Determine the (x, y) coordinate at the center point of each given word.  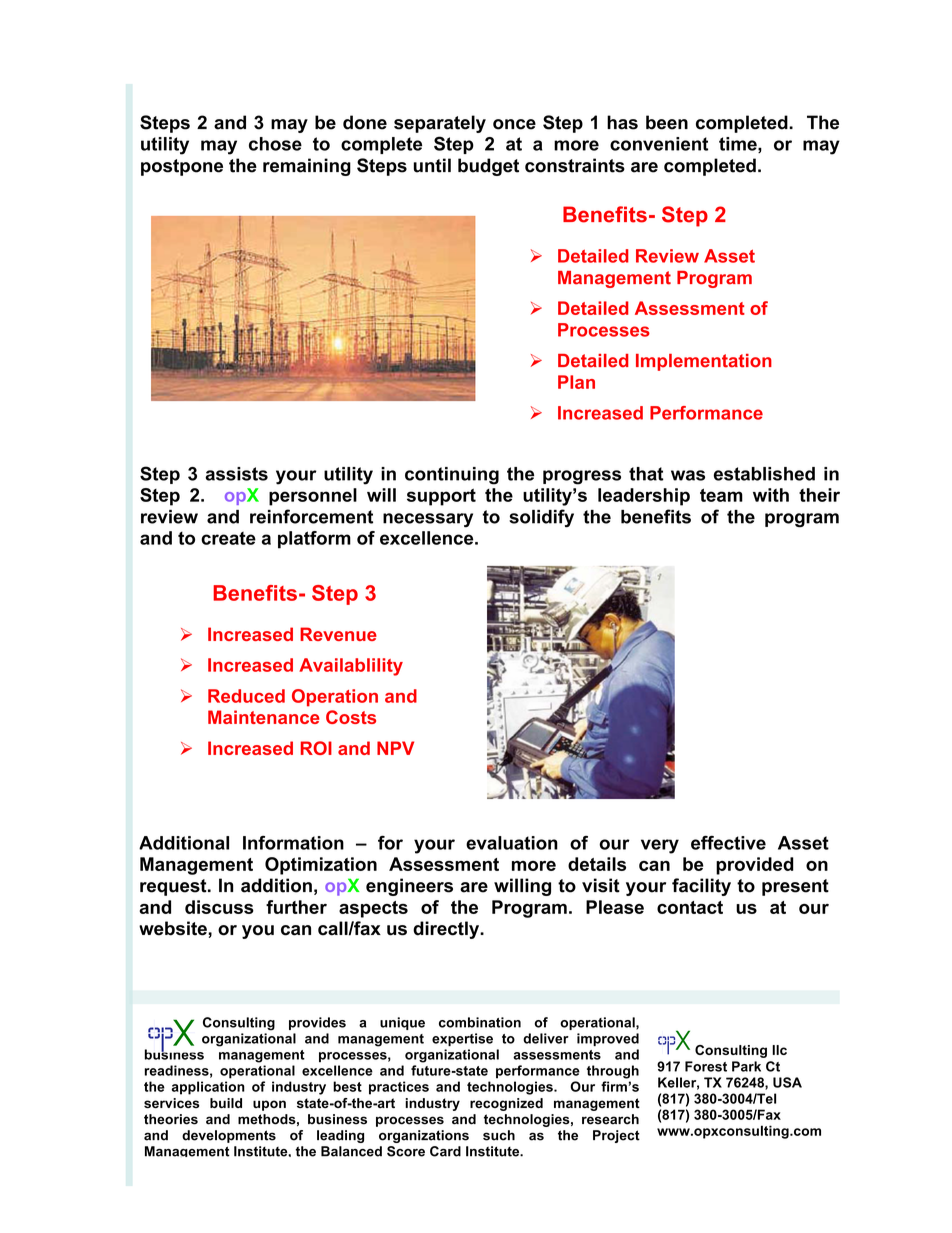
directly (447, 930)
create (228, 538)
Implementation (704, 362)
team (721, 495)
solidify (541, 518)
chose (275, 144)
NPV (395, 748)
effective (728, 843)
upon (269, 1105)
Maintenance (264, 717)
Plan (576, 382)
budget (488, 167)
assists (236, 474)
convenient (659, 144)
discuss (219, 907)
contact (690, 907)
